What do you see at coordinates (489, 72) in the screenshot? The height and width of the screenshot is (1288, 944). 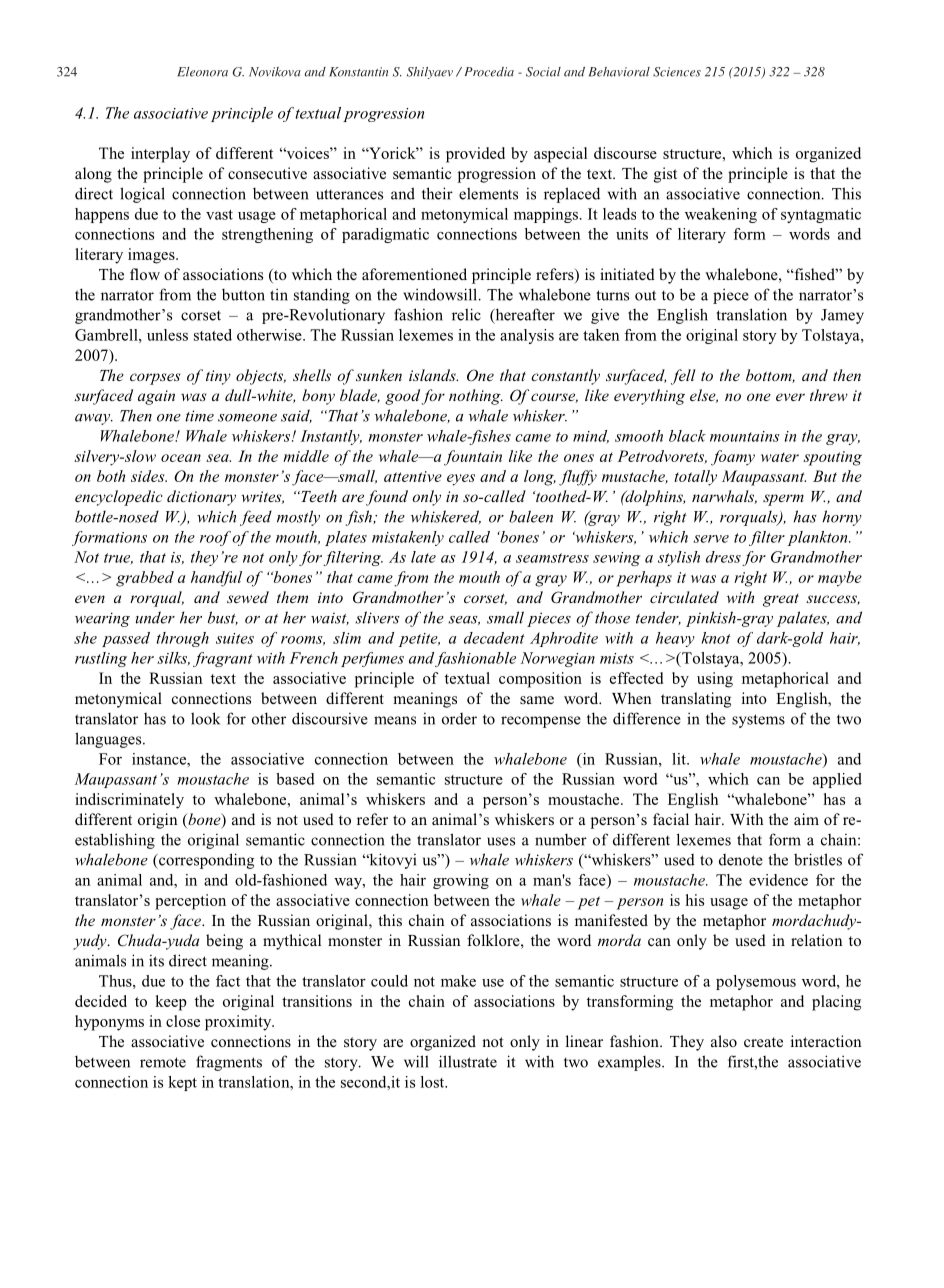 I see `Procedia` at bounding box center [489, 72].
